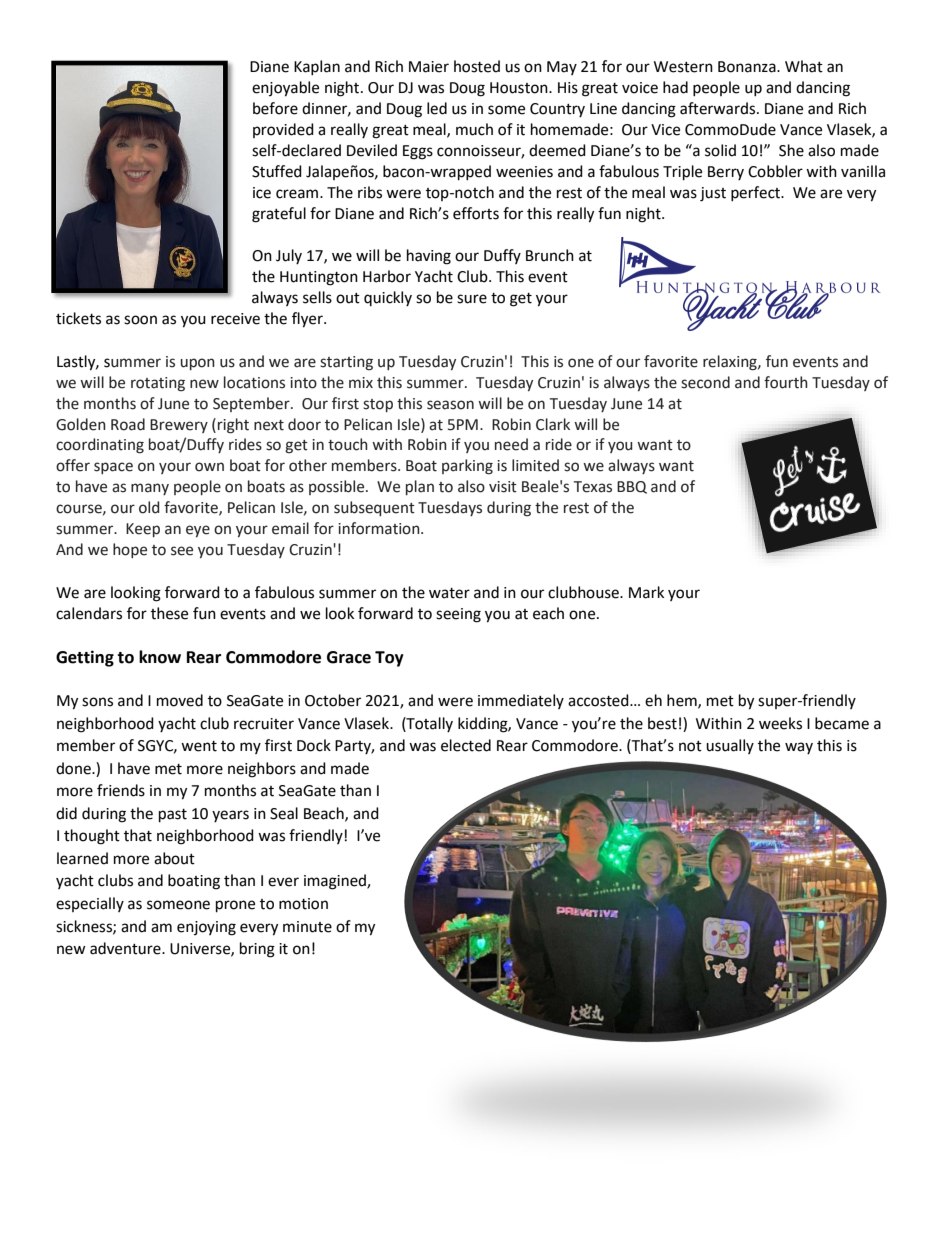  What do you see at coordinates (206, 928) in the image?
I see `enjoying` at bounding box center [206, 928].
